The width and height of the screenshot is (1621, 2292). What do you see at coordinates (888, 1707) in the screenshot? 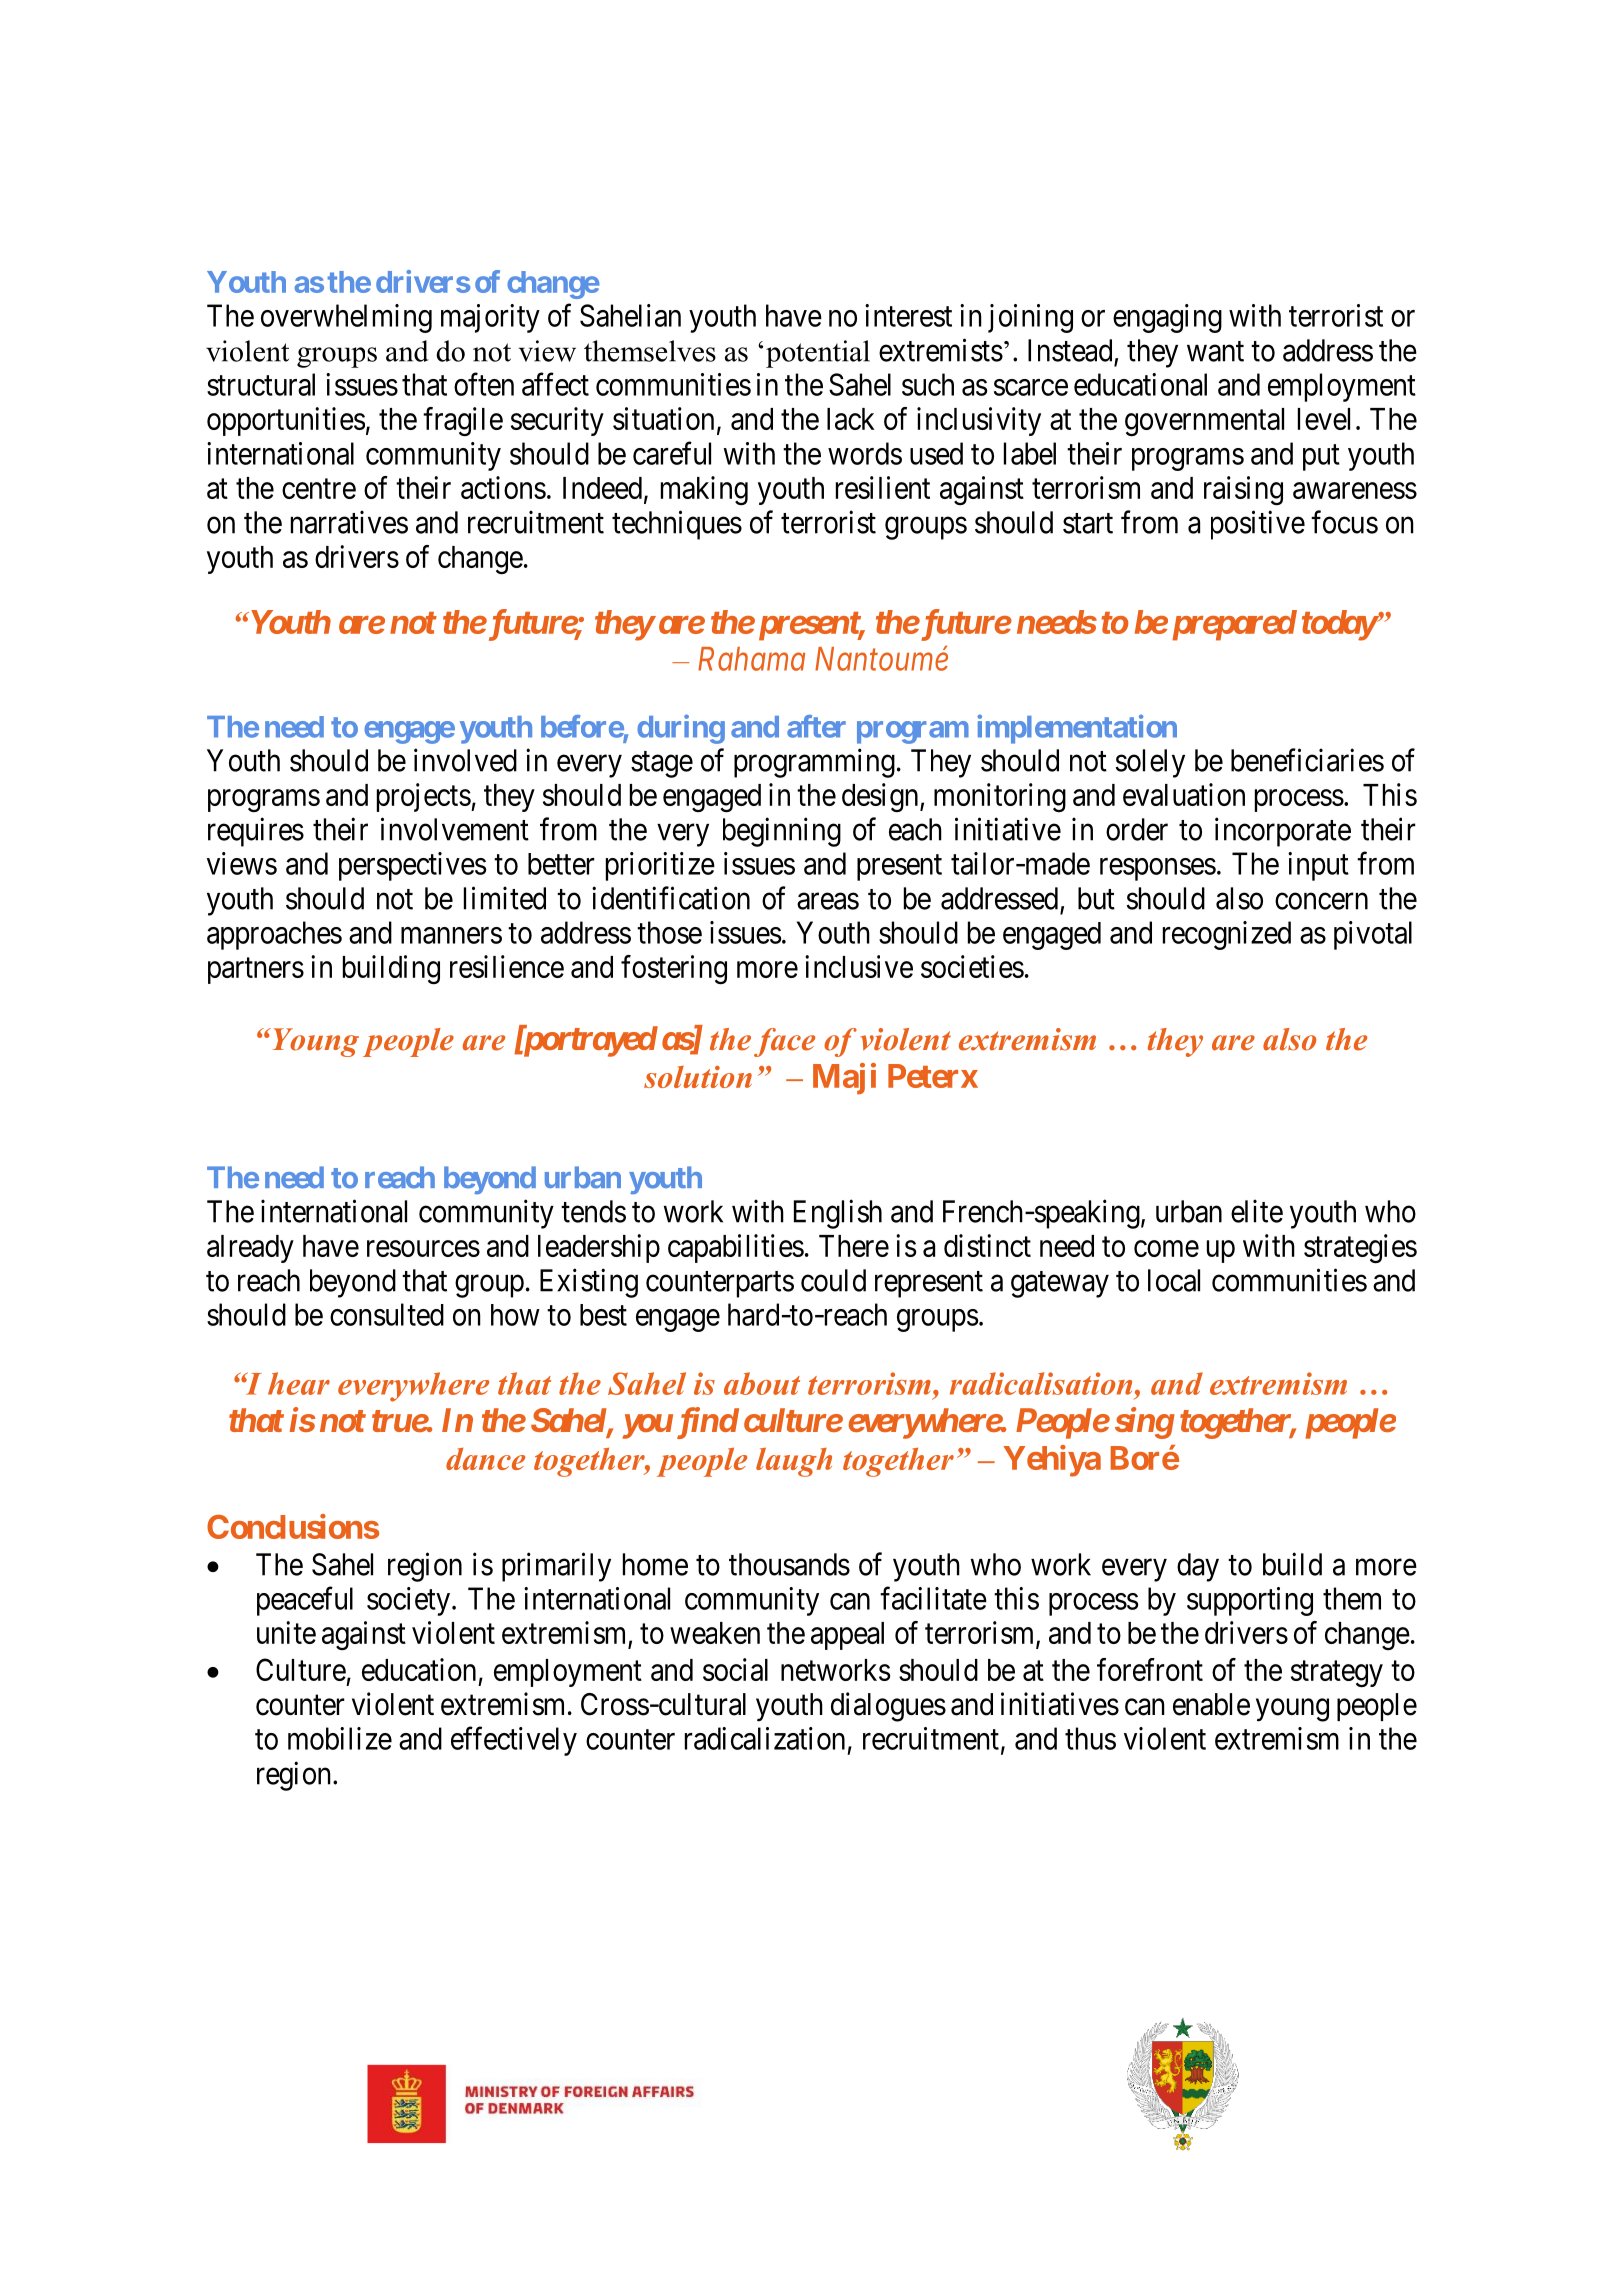
I see `dialogues` at bounding box center [888, 1707].
